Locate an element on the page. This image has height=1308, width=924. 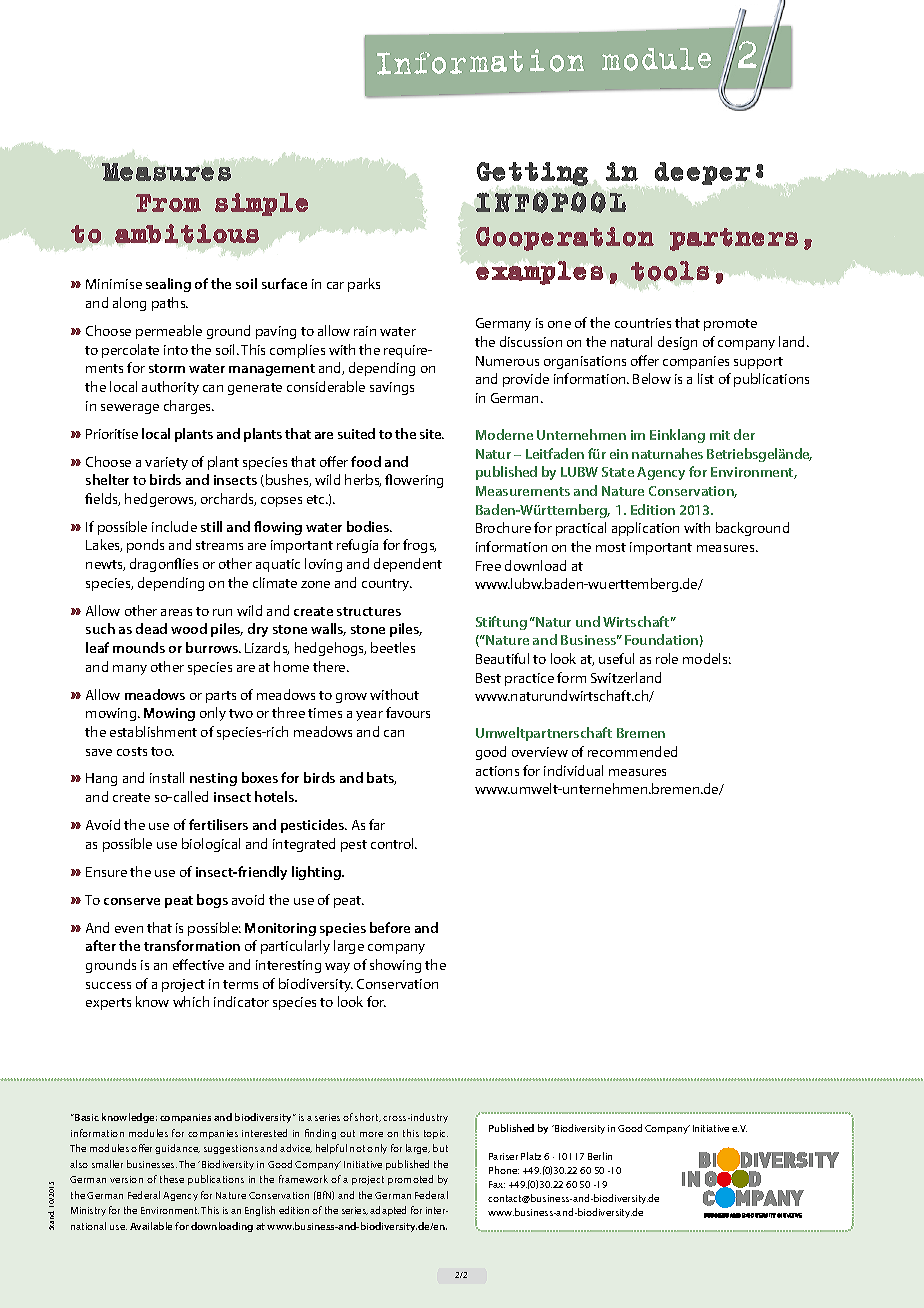
these is located at coordinates (172, 1179).
